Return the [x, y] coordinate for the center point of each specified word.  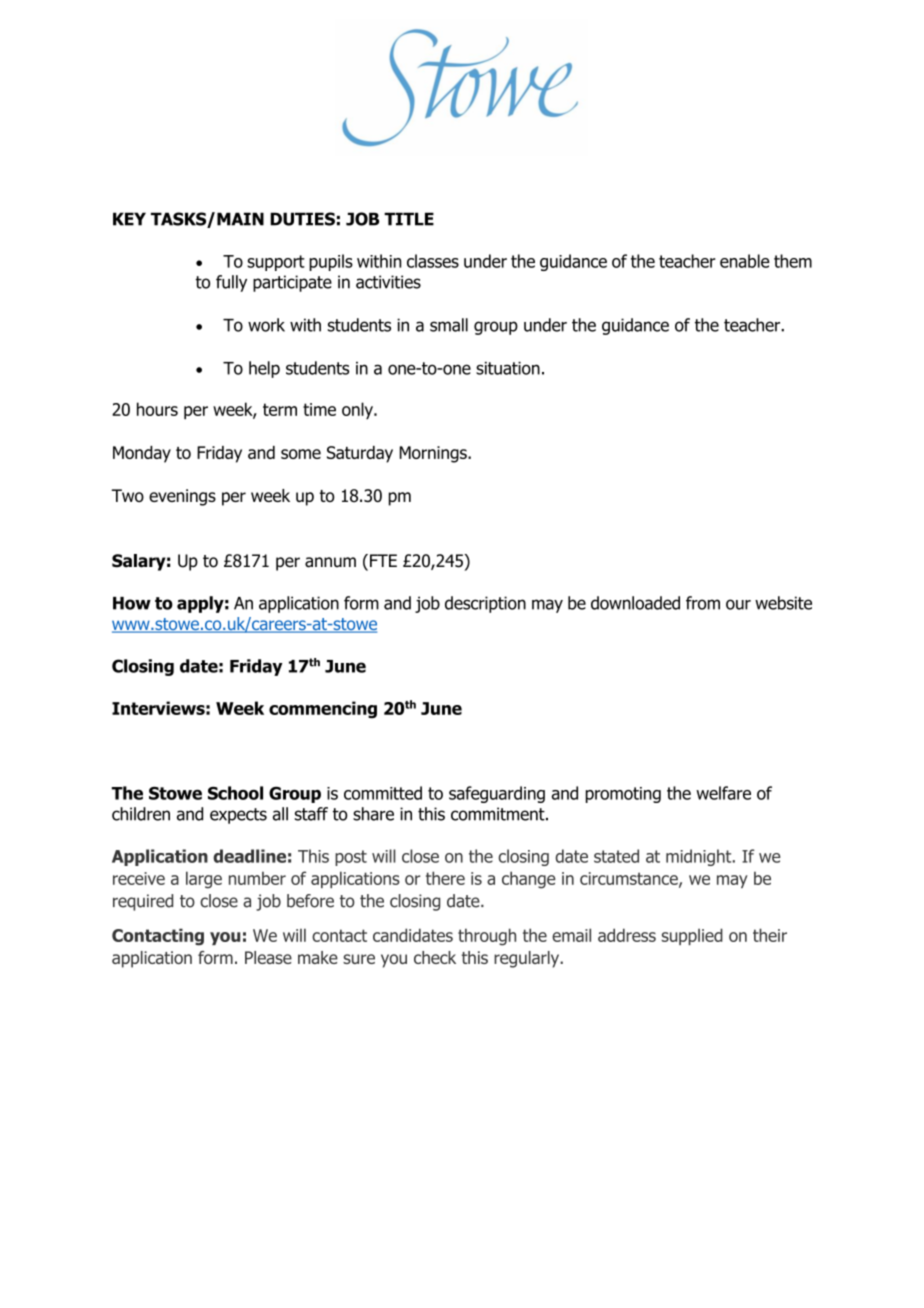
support [276, 263]
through [487, 937]
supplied [692, 936]
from [703, 603]
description [485, 604]
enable [745, 261]
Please [268, 957]
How [132, 603]
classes [433, 261]
